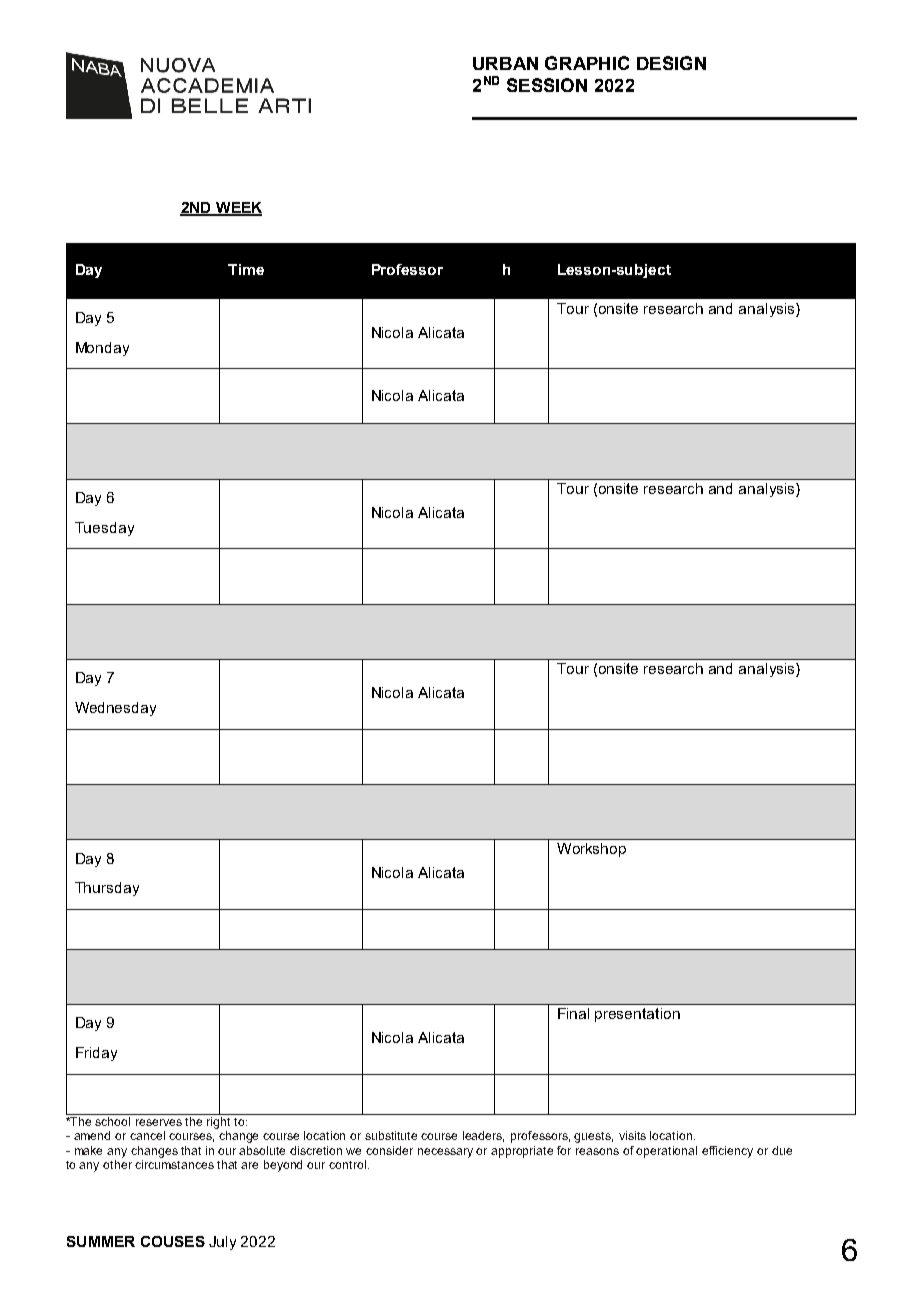 The image size is (924, 1309). I want to click on presentation, so click(637, 1015).
